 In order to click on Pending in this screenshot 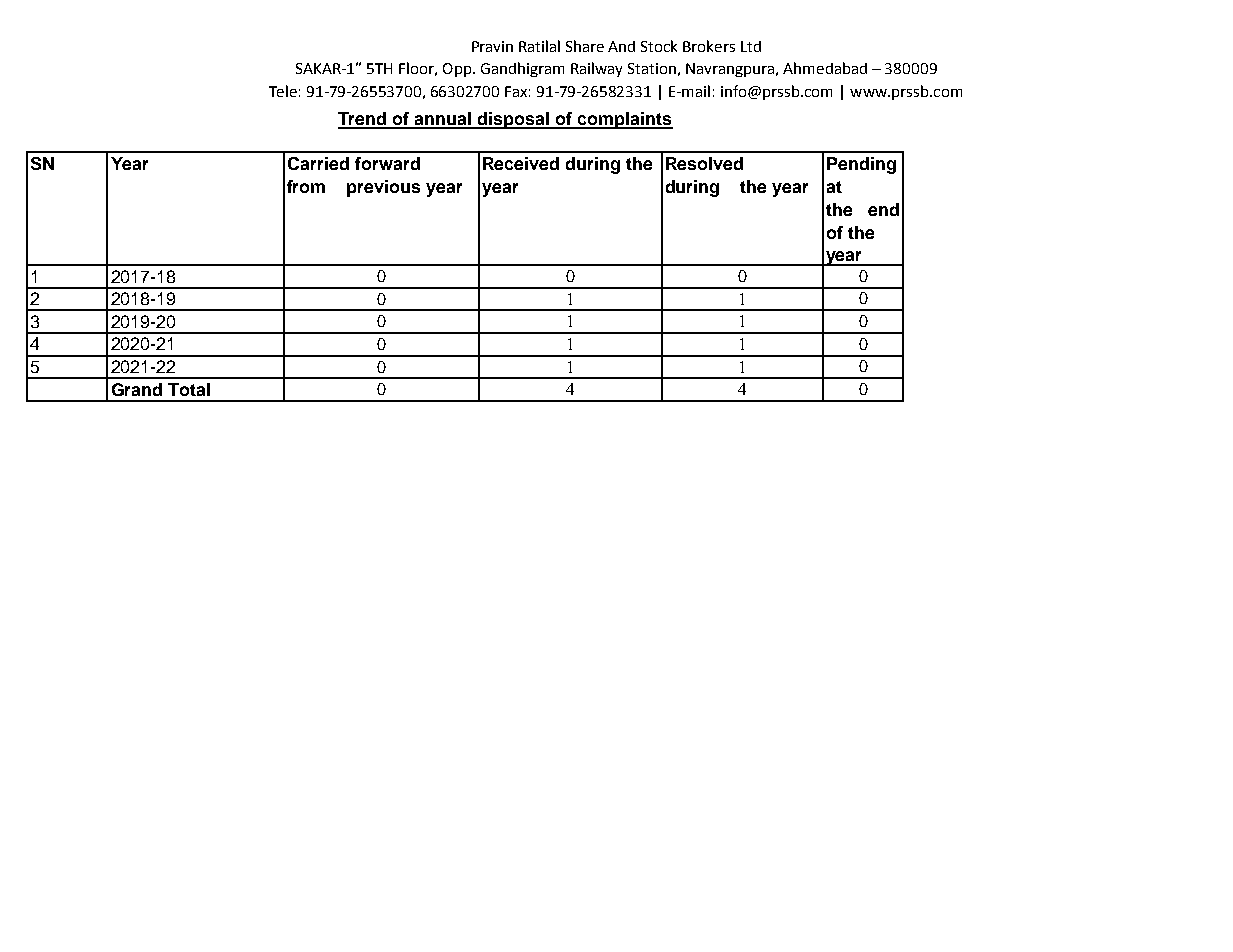, I will do `click(861, 165)`.
